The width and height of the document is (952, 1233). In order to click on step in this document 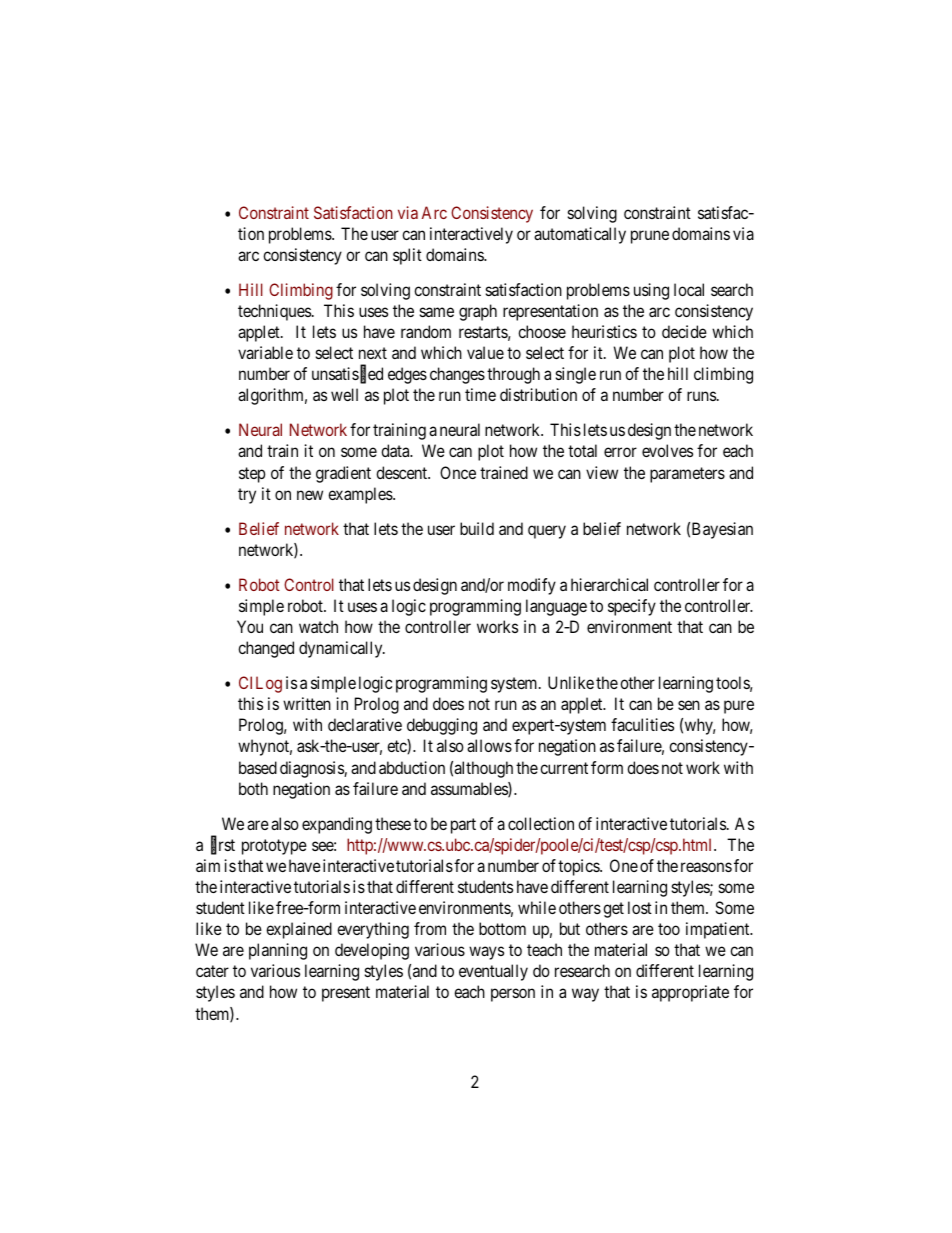, I will do `click(252, 475)`.
